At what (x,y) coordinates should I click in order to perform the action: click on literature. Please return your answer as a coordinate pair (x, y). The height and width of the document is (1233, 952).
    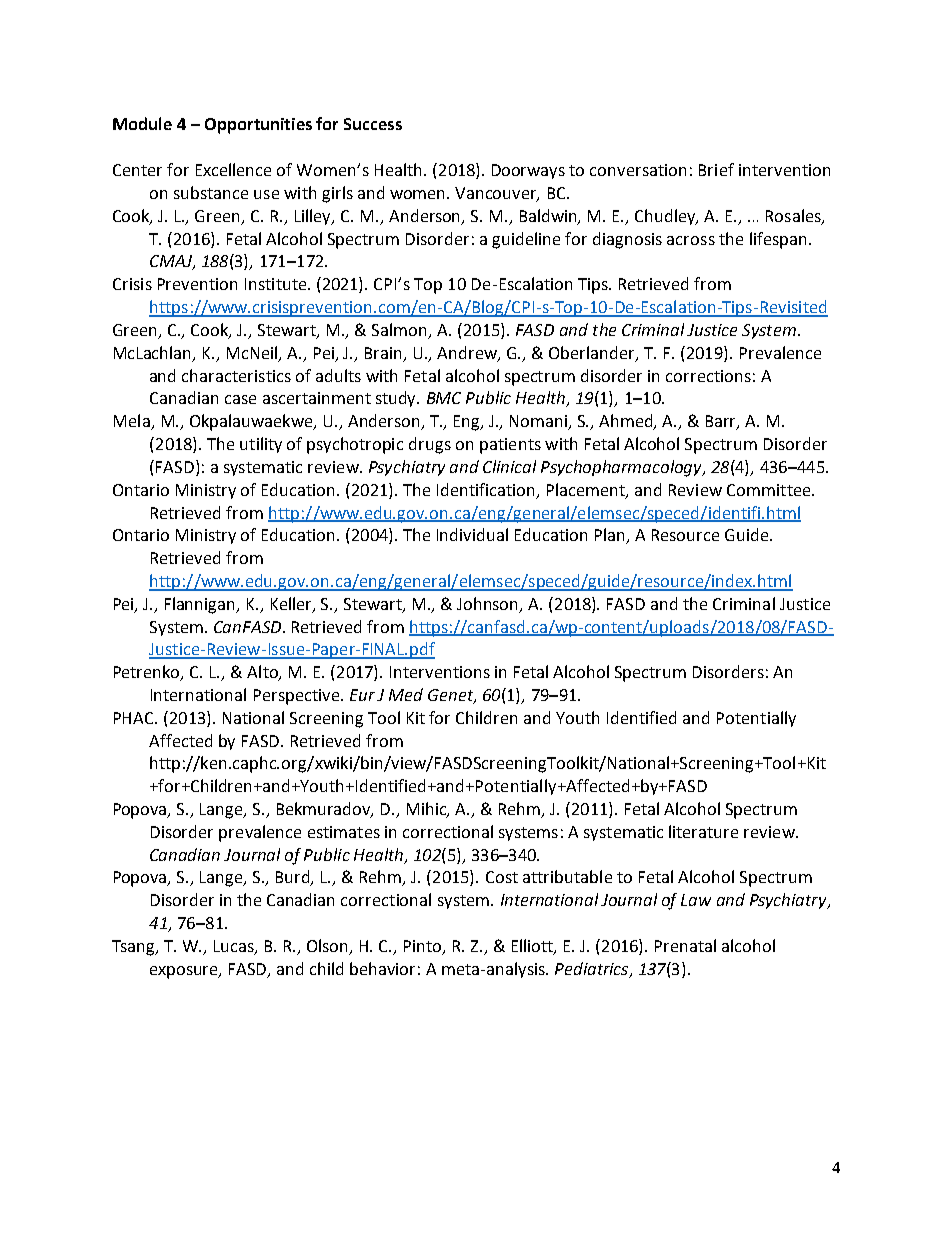
    Looking at the image, I should click on (703, 831).
